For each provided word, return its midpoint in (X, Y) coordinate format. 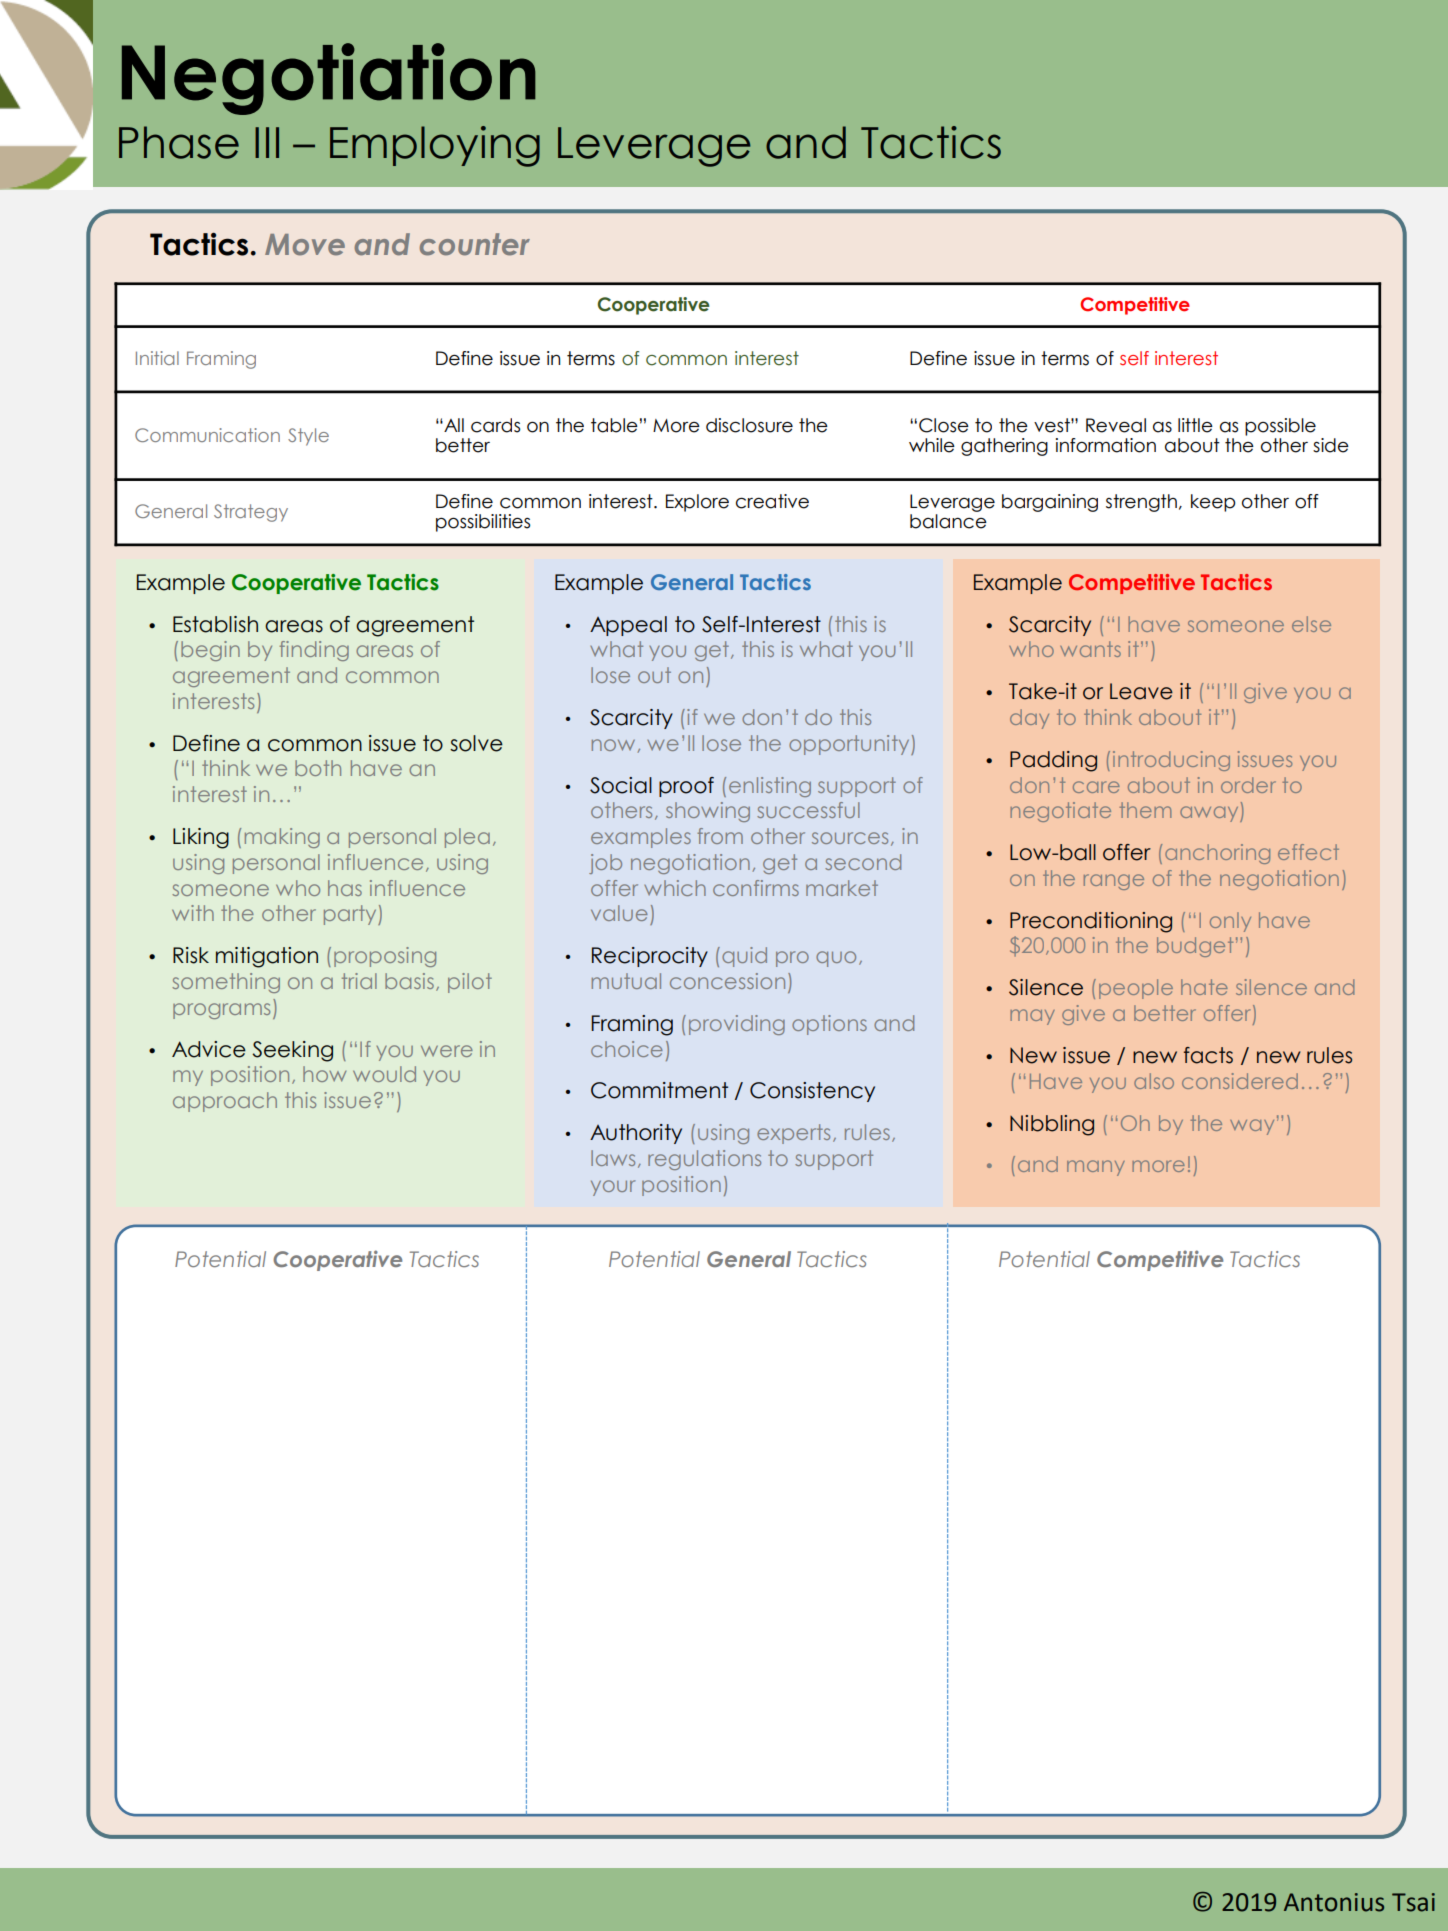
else (1311, 624)
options (829, 1025)
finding (314, 651)
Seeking (292, 1051)
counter (475, 244)
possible (1280, 427)
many (1096, 1168)
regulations (704, 1160)
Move (305, 245)
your (613, 1188)
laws (613, 1158)
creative (772, 501)
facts (1208, 1055)
